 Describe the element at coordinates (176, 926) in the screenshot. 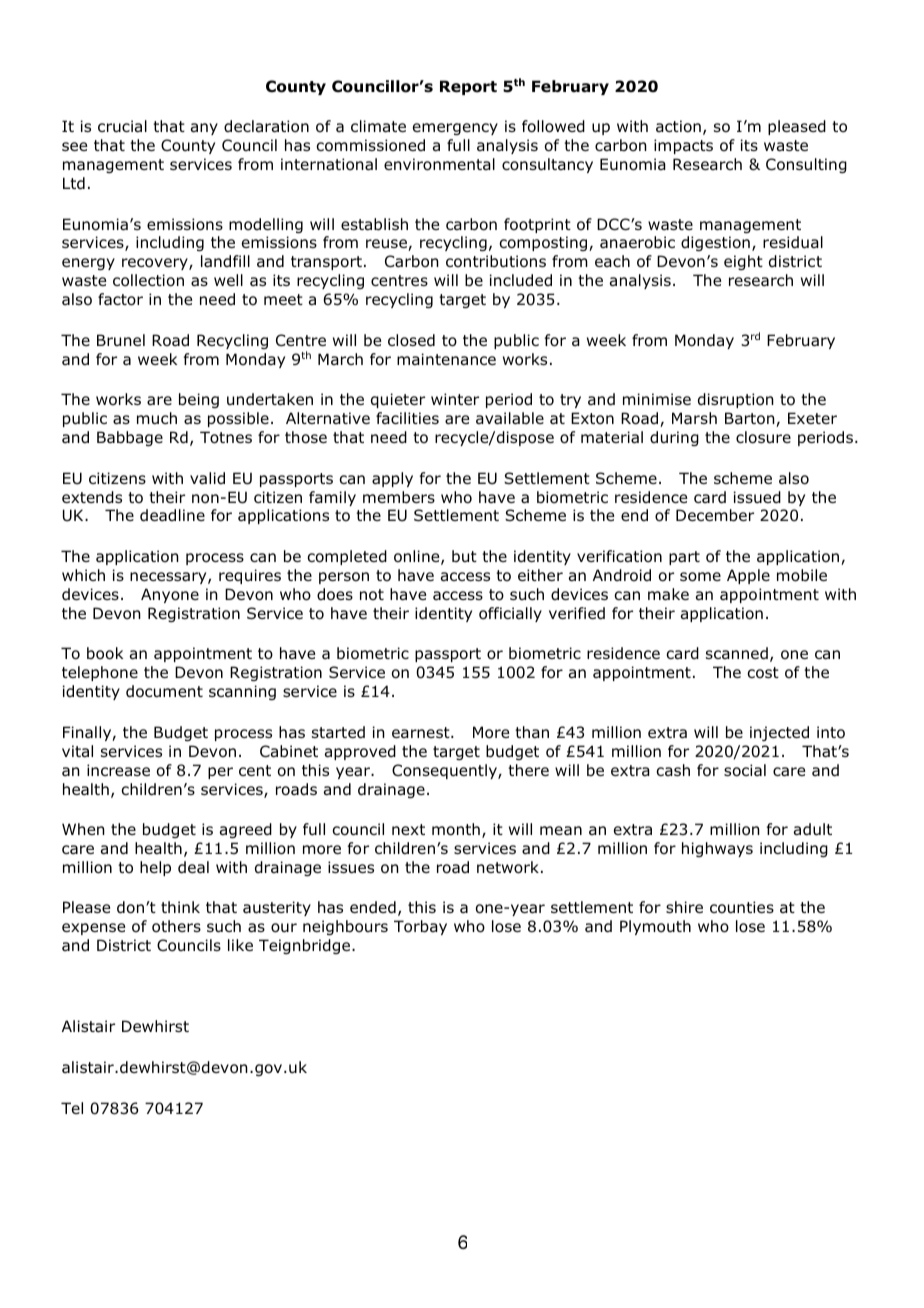

I see `others` at that location.
